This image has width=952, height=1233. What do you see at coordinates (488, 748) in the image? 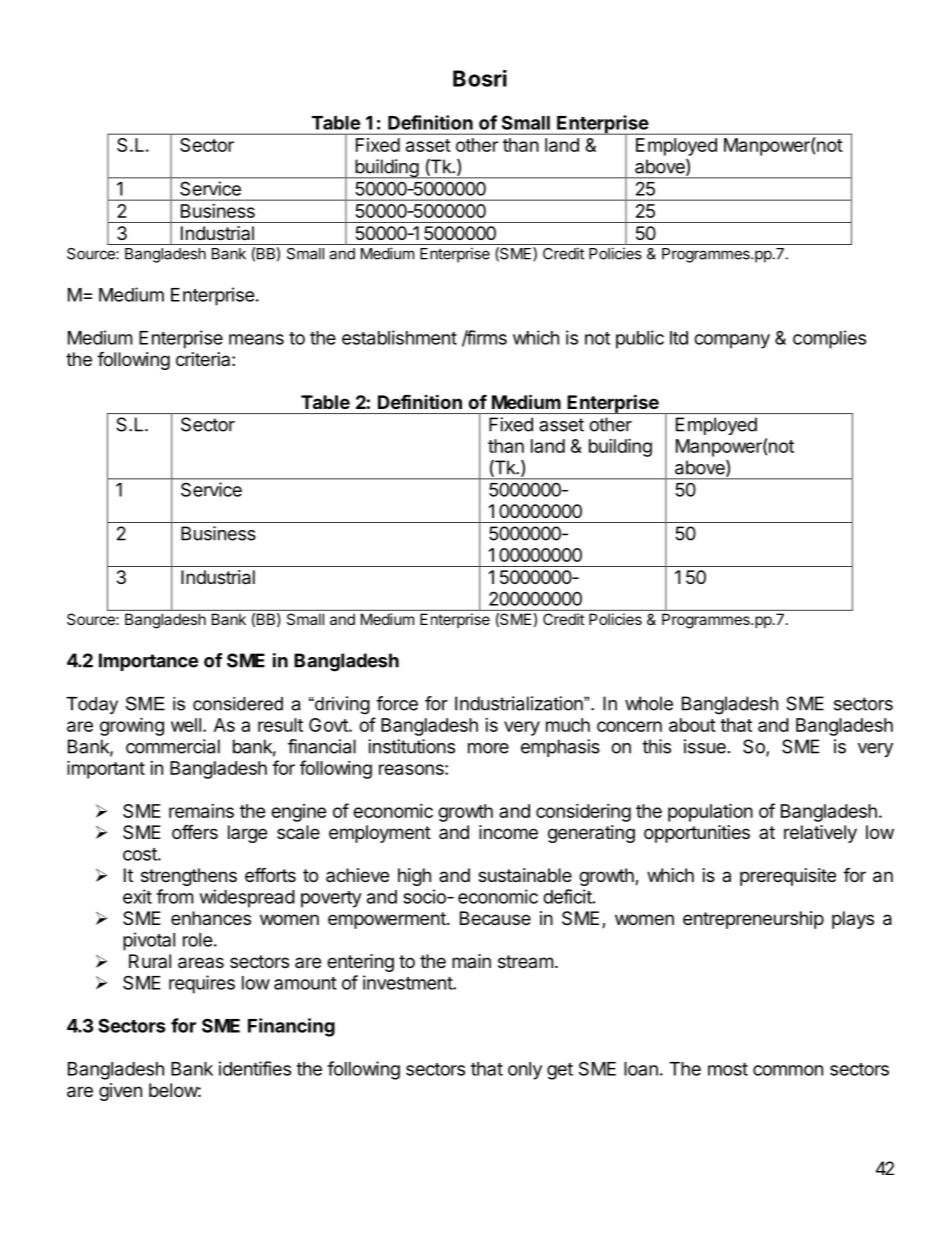
I see `more` at bounding box center [488, 748].
